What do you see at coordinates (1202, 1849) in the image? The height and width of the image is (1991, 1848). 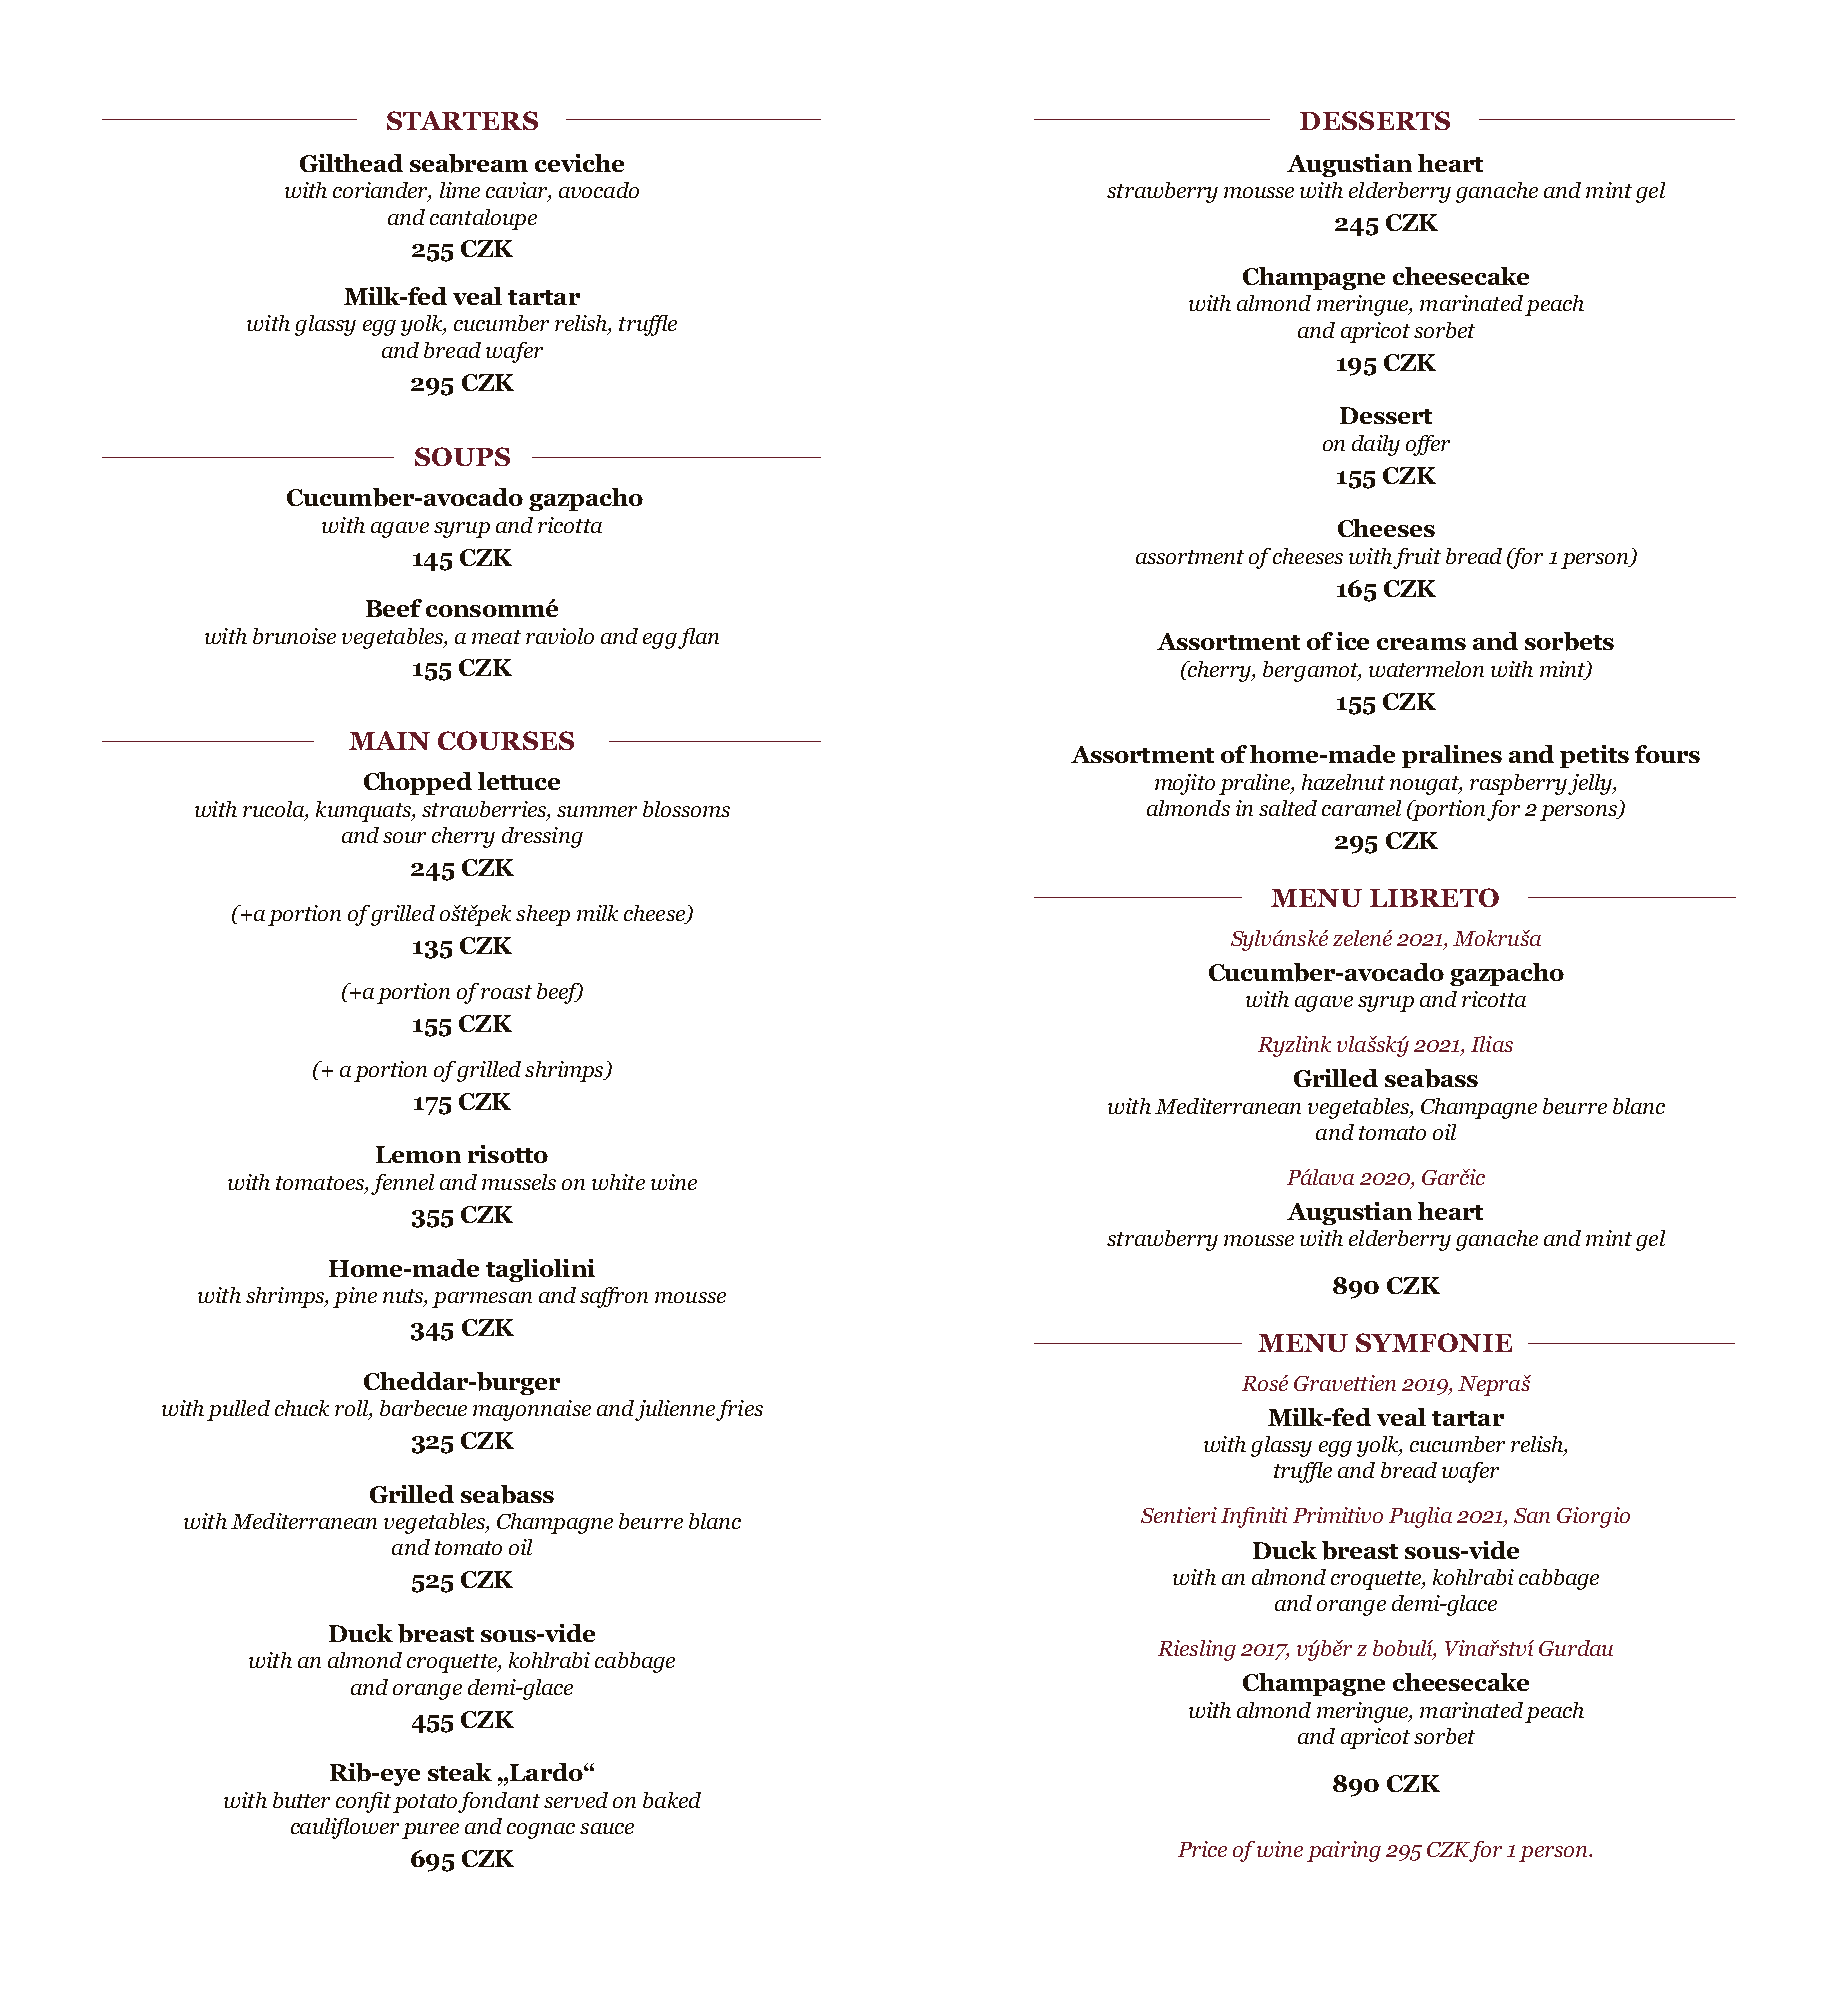 I see `Price` at bounding box center [1202, 1849].
